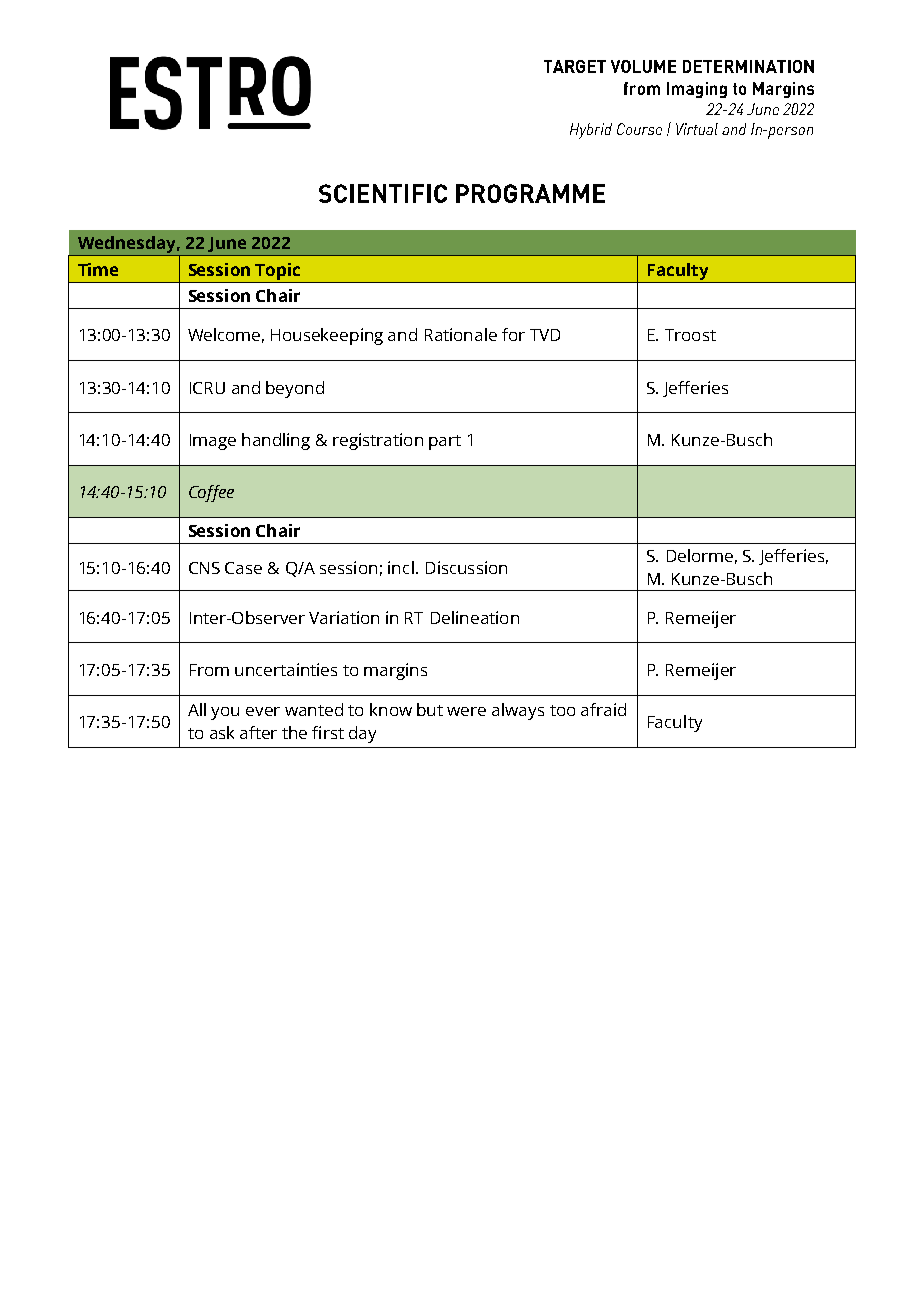 The height and width of the document is (1309, 924). What do you see at coordinates (328, 732) in the document?
I see `first` at bounding box center [328, 732].
